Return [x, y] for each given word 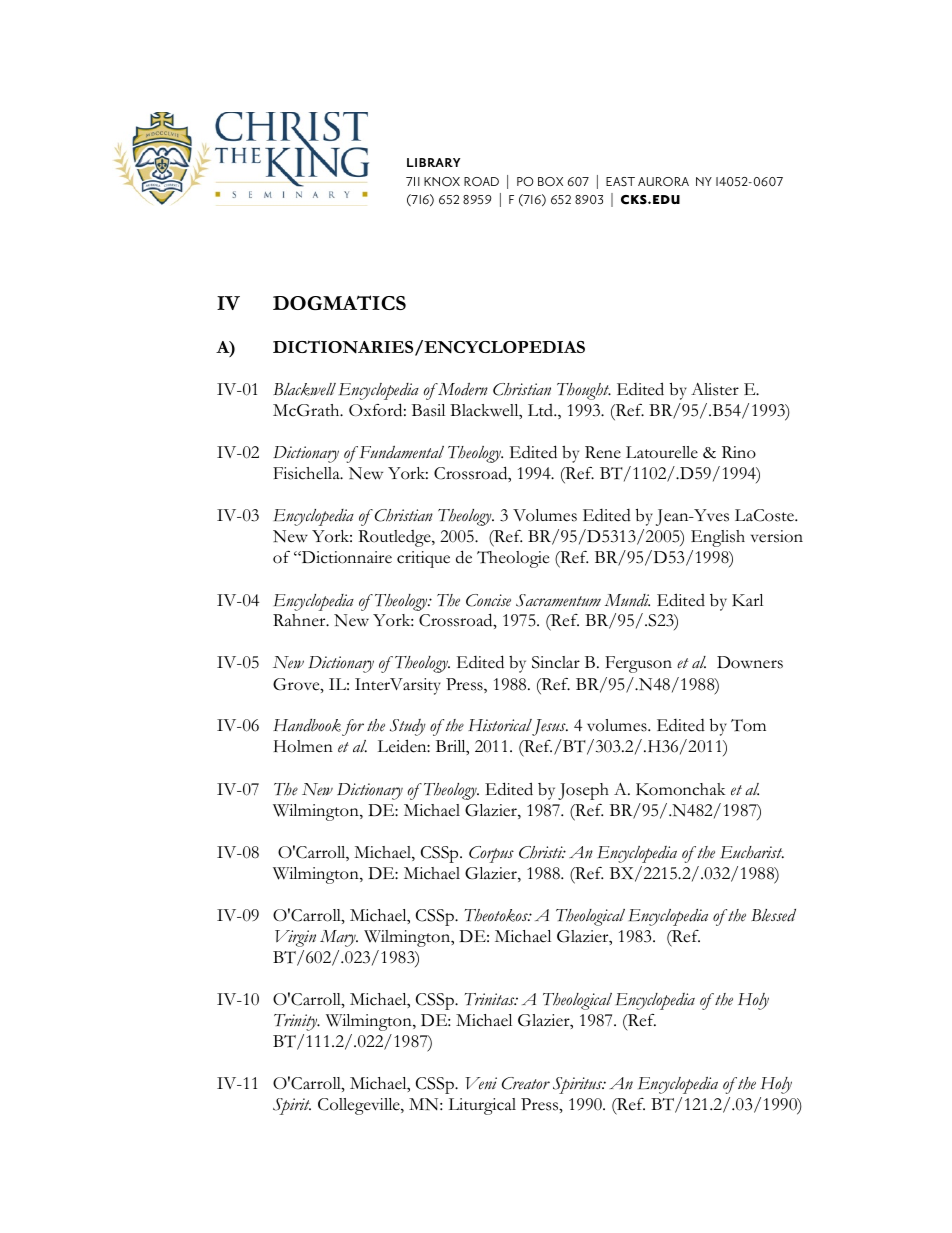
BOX [550, 181]
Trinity [297, 1022]
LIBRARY [433, 162]
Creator [526, 1083]
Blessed [773, 915]
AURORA [663, 181]
